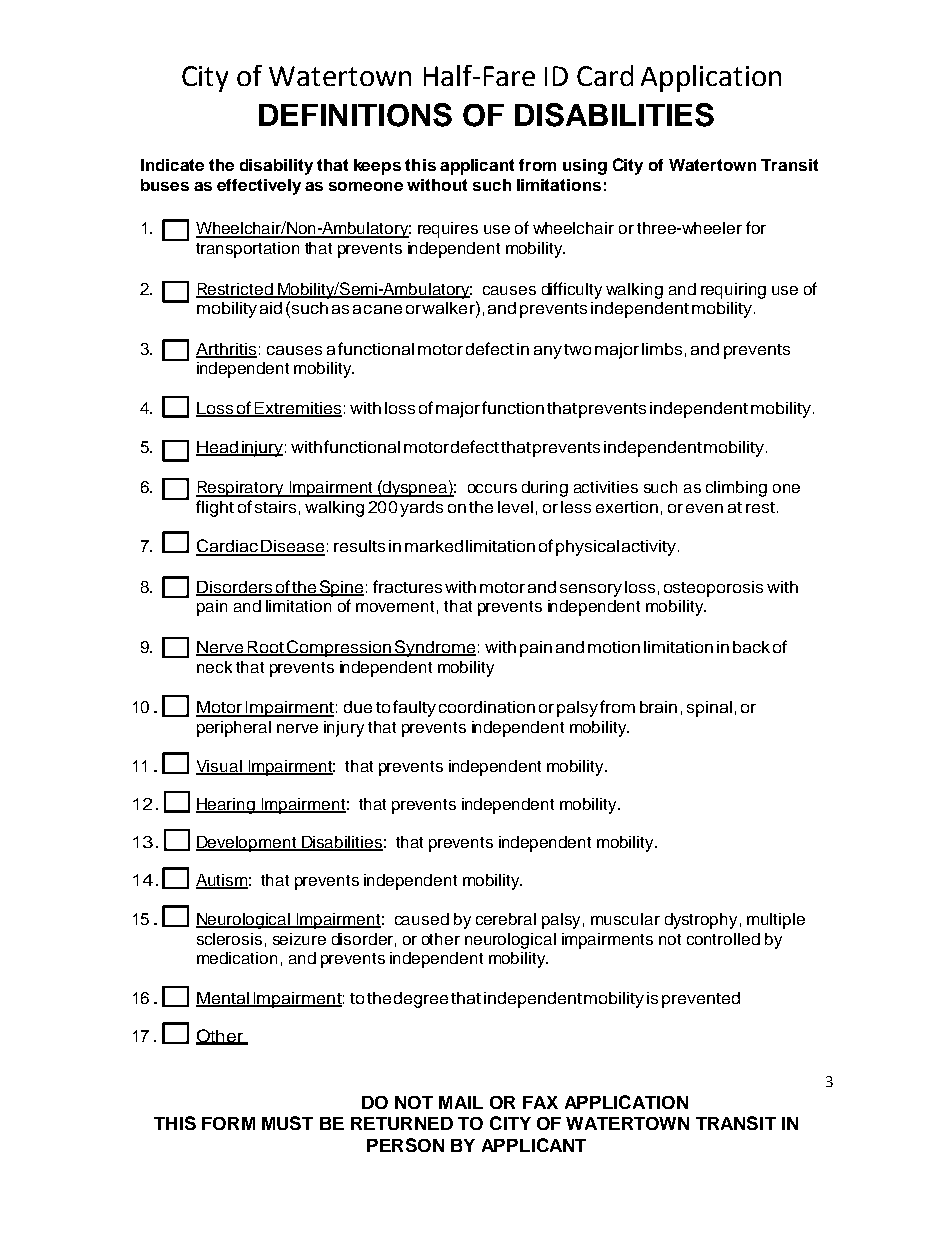 Image resolution: width=952 pixels, height=1233 pixels. What do you see at coordinates (214, 667) in the screenshot?
I see `neck` at bounding box center [214, 667].
